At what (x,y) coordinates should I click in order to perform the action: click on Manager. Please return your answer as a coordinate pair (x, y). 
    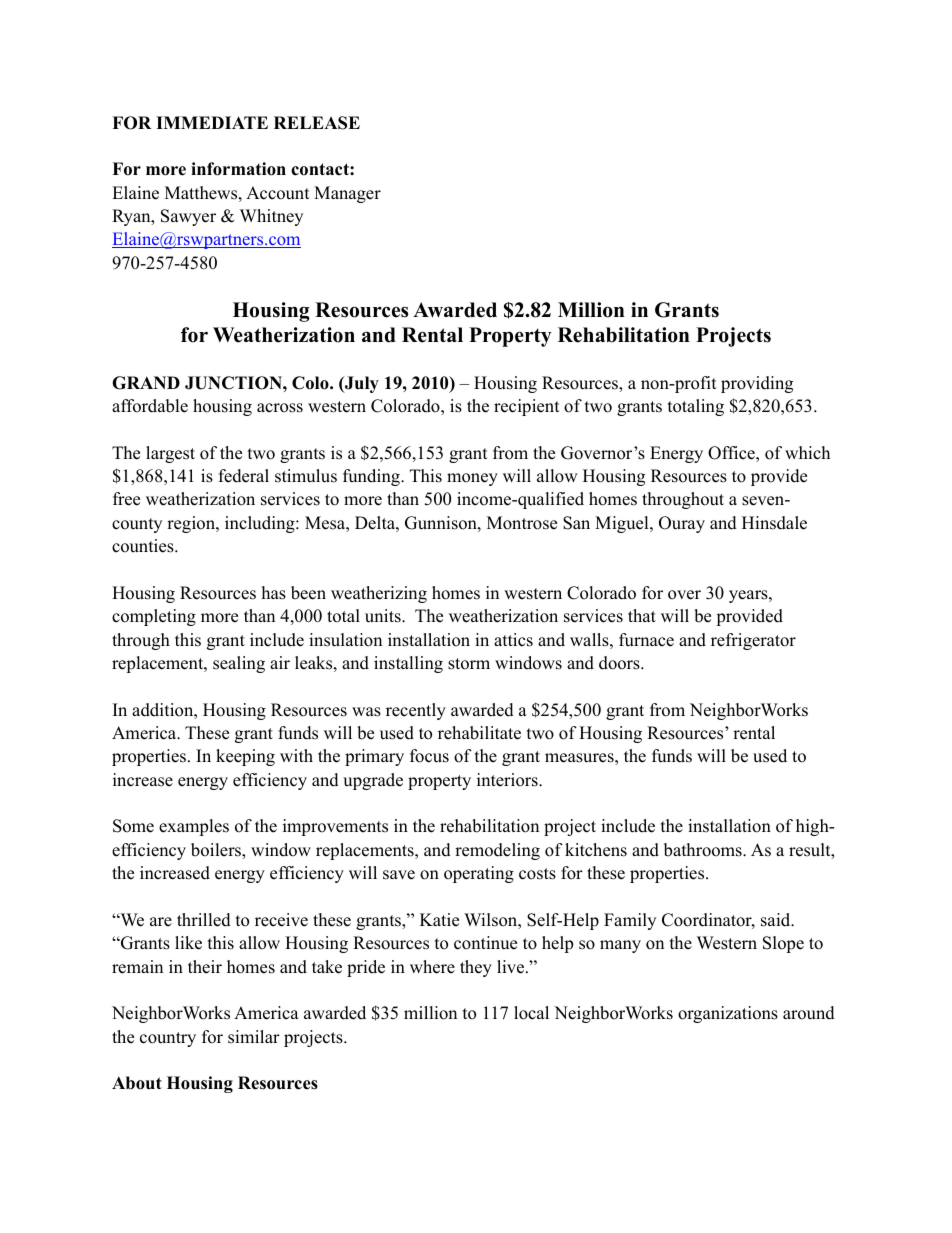
    Looking at the image, I should click on (347, 194).
